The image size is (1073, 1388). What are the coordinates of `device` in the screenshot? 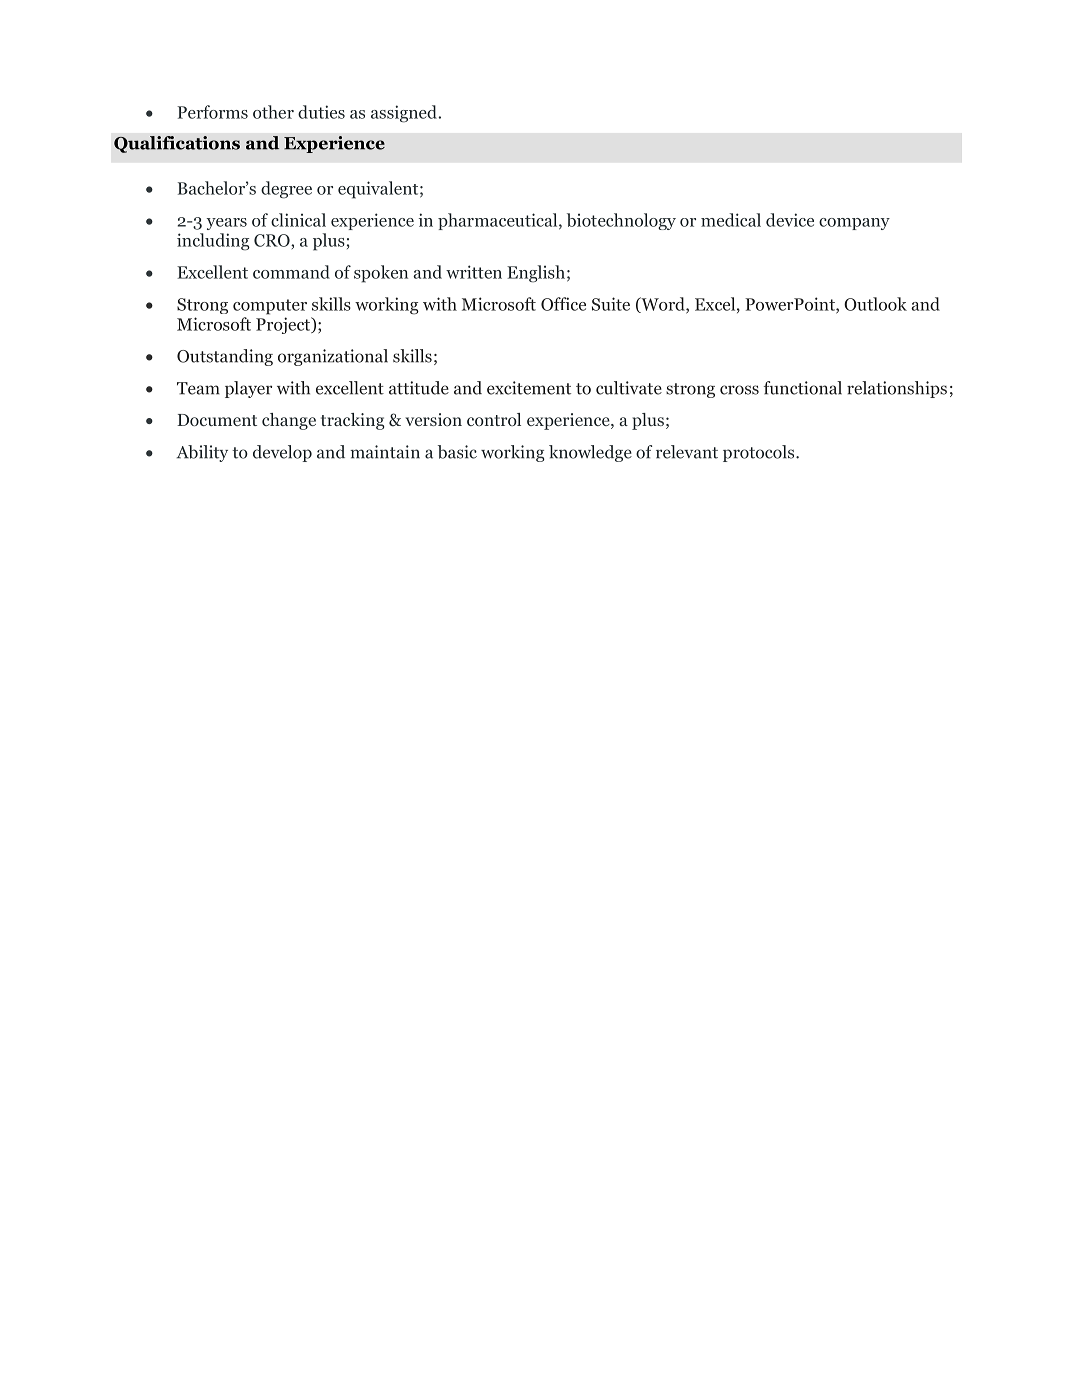 It's located at (790, 220).
